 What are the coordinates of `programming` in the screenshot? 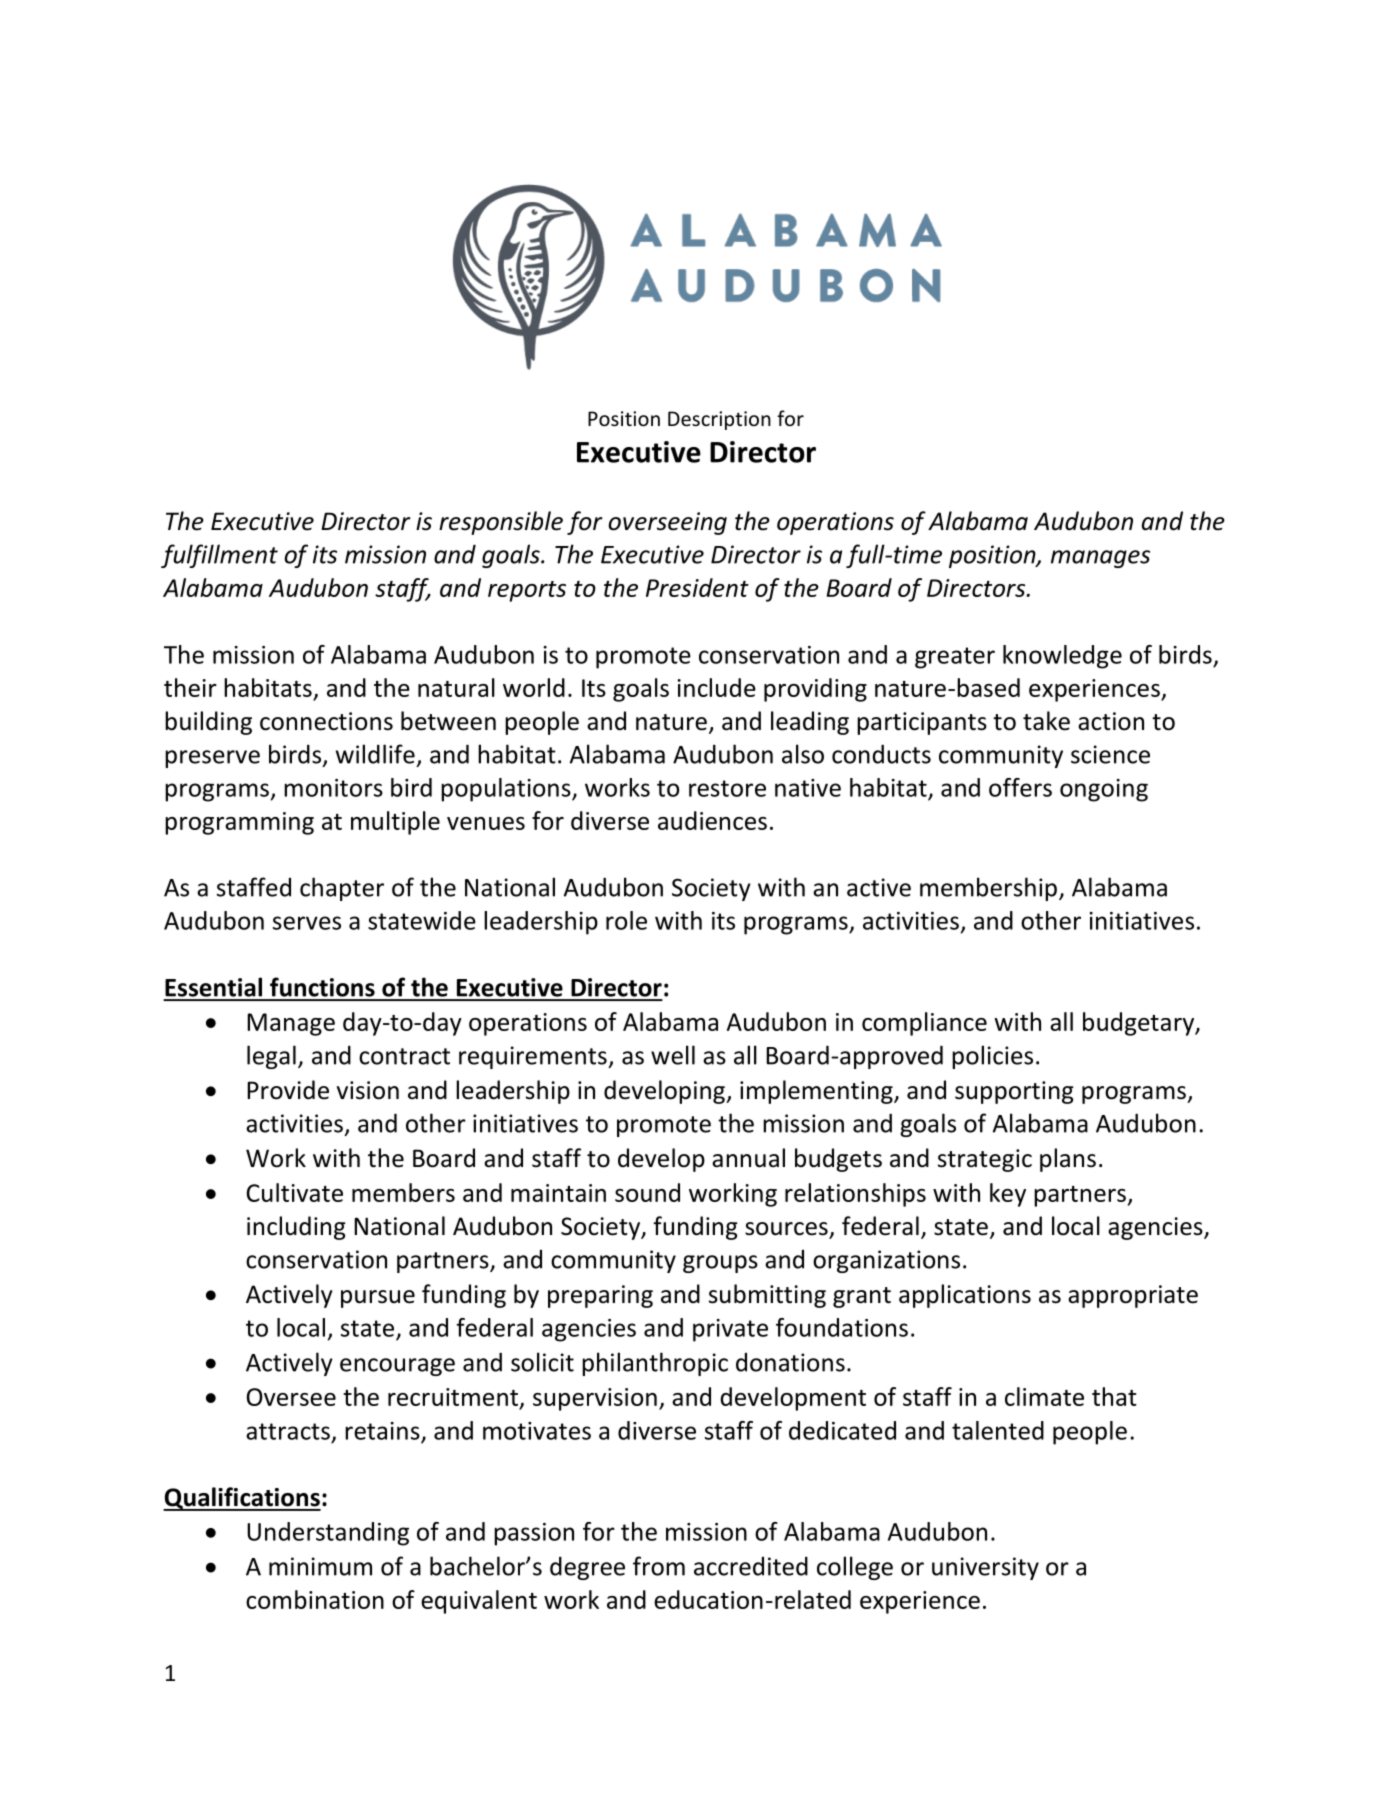 It's located at (239, 823).
